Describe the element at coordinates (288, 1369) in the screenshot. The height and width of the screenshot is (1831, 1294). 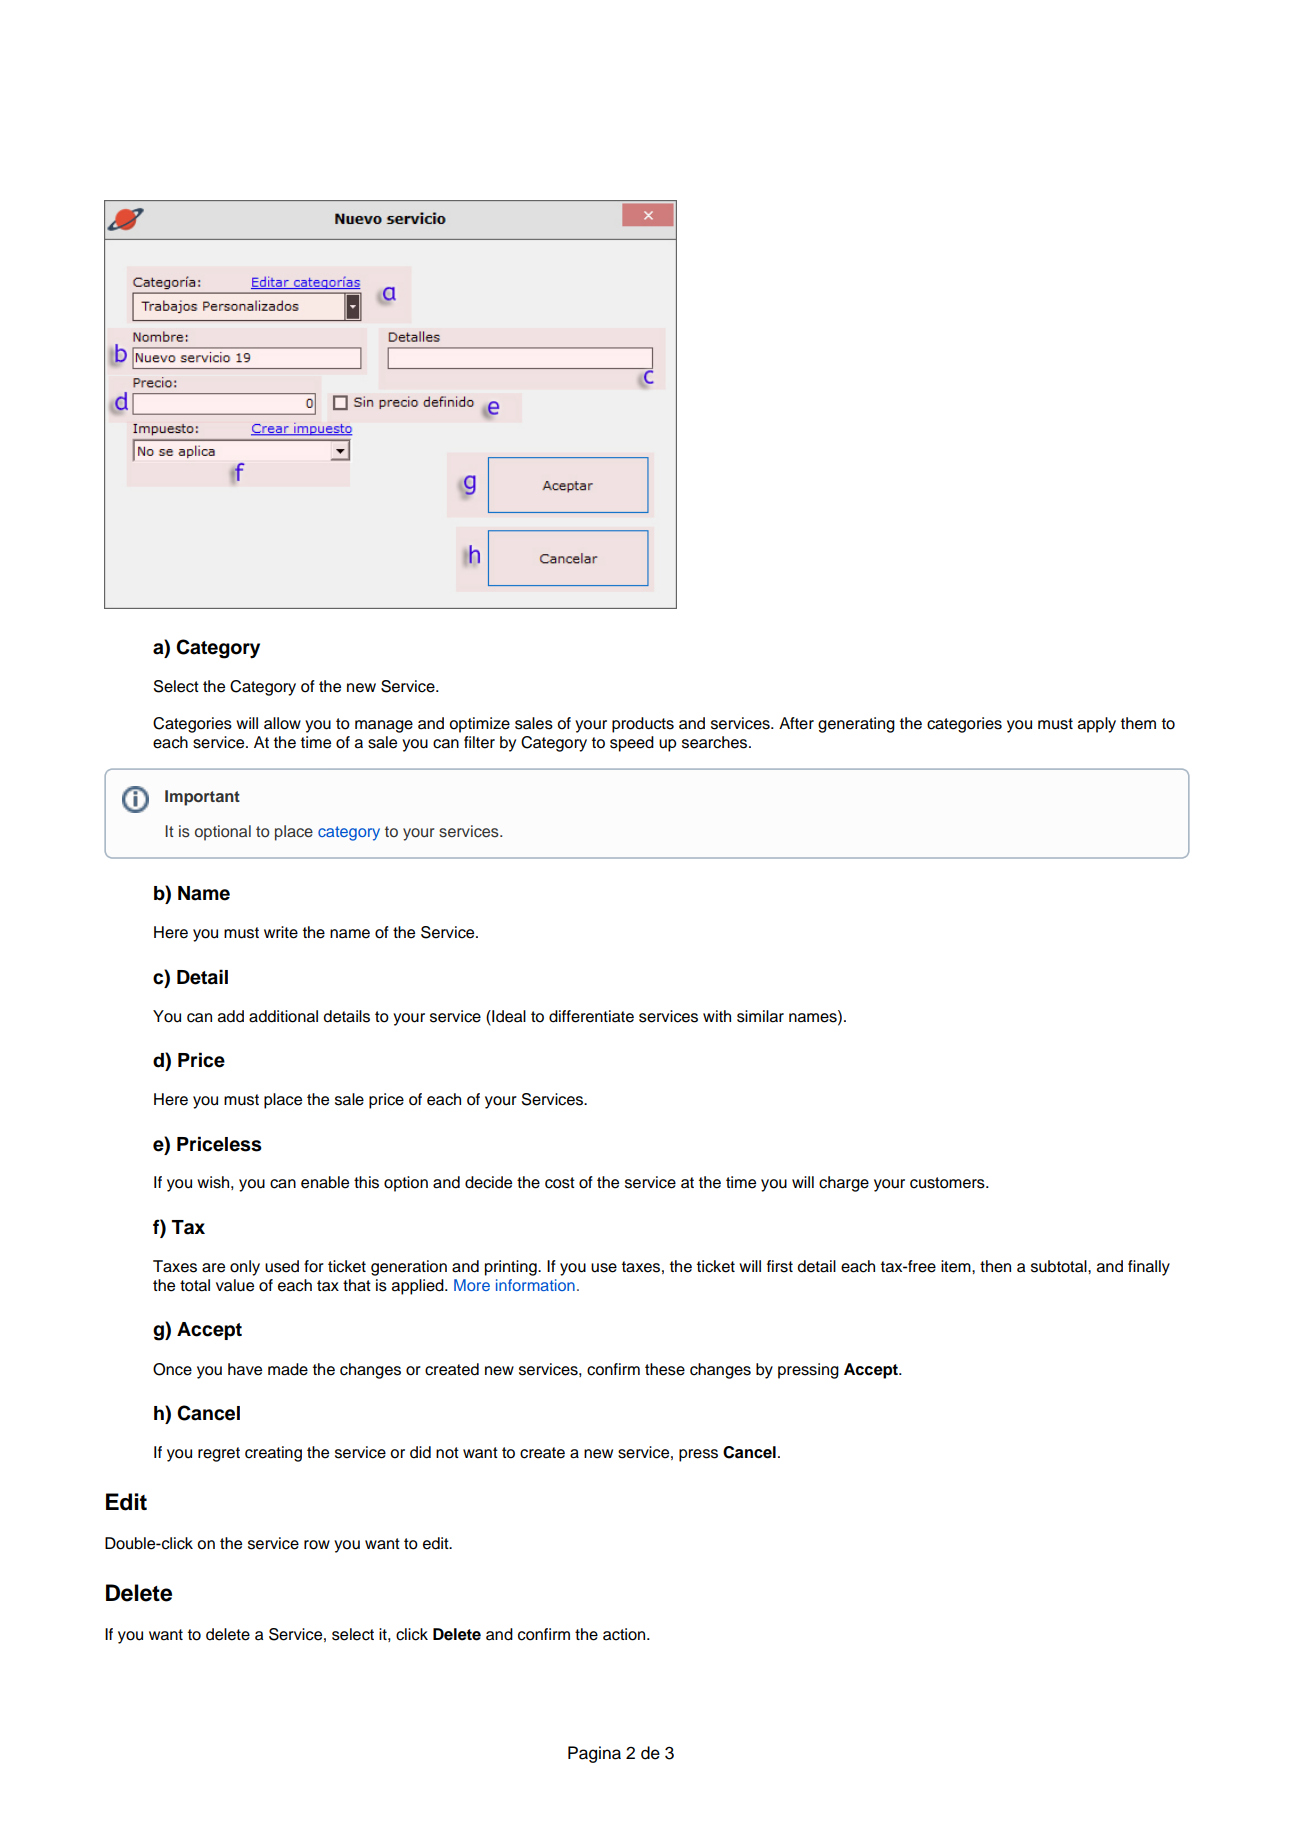
I see `made` at that location.
